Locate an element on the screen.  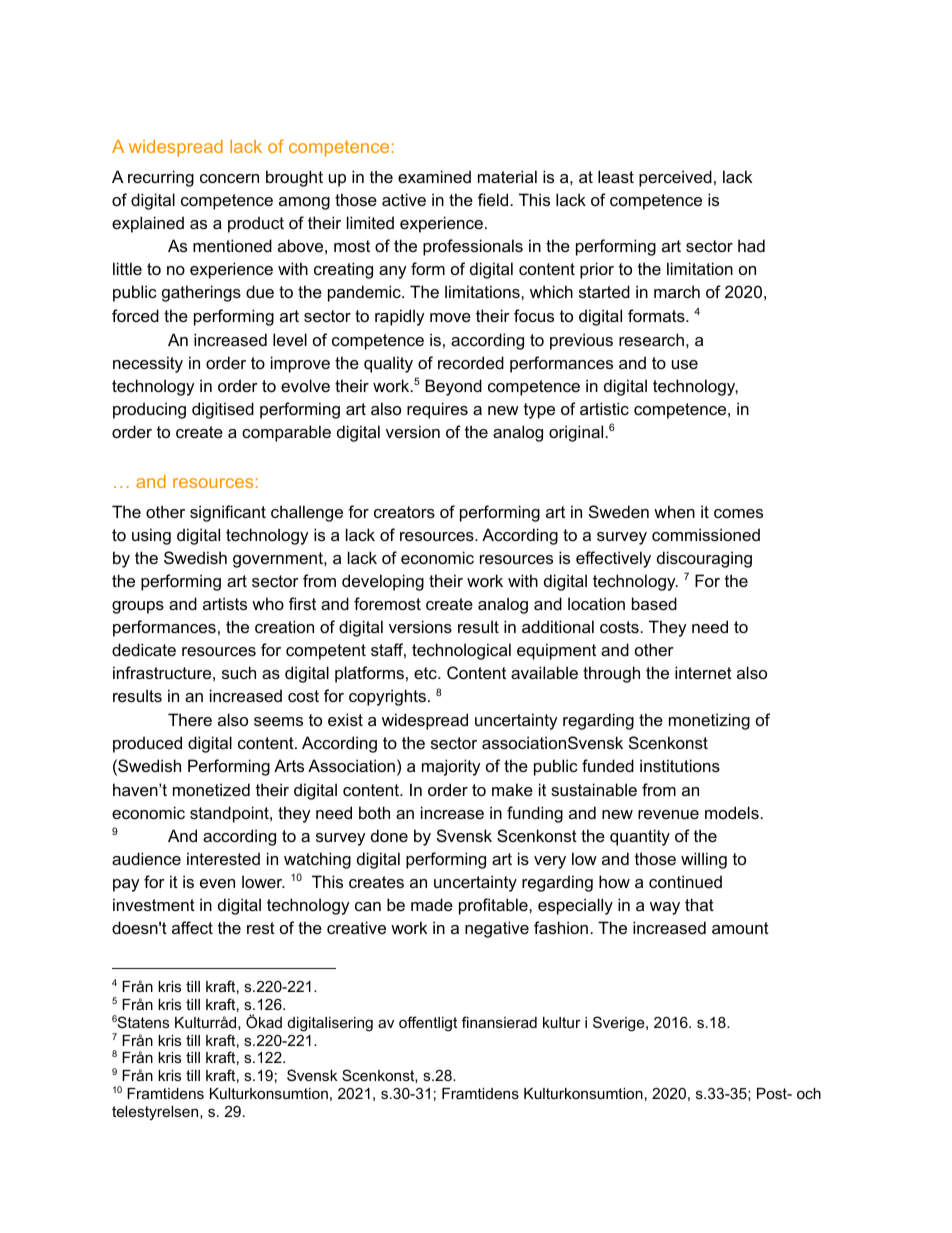
necessity is located at coordinates (148, 364).
